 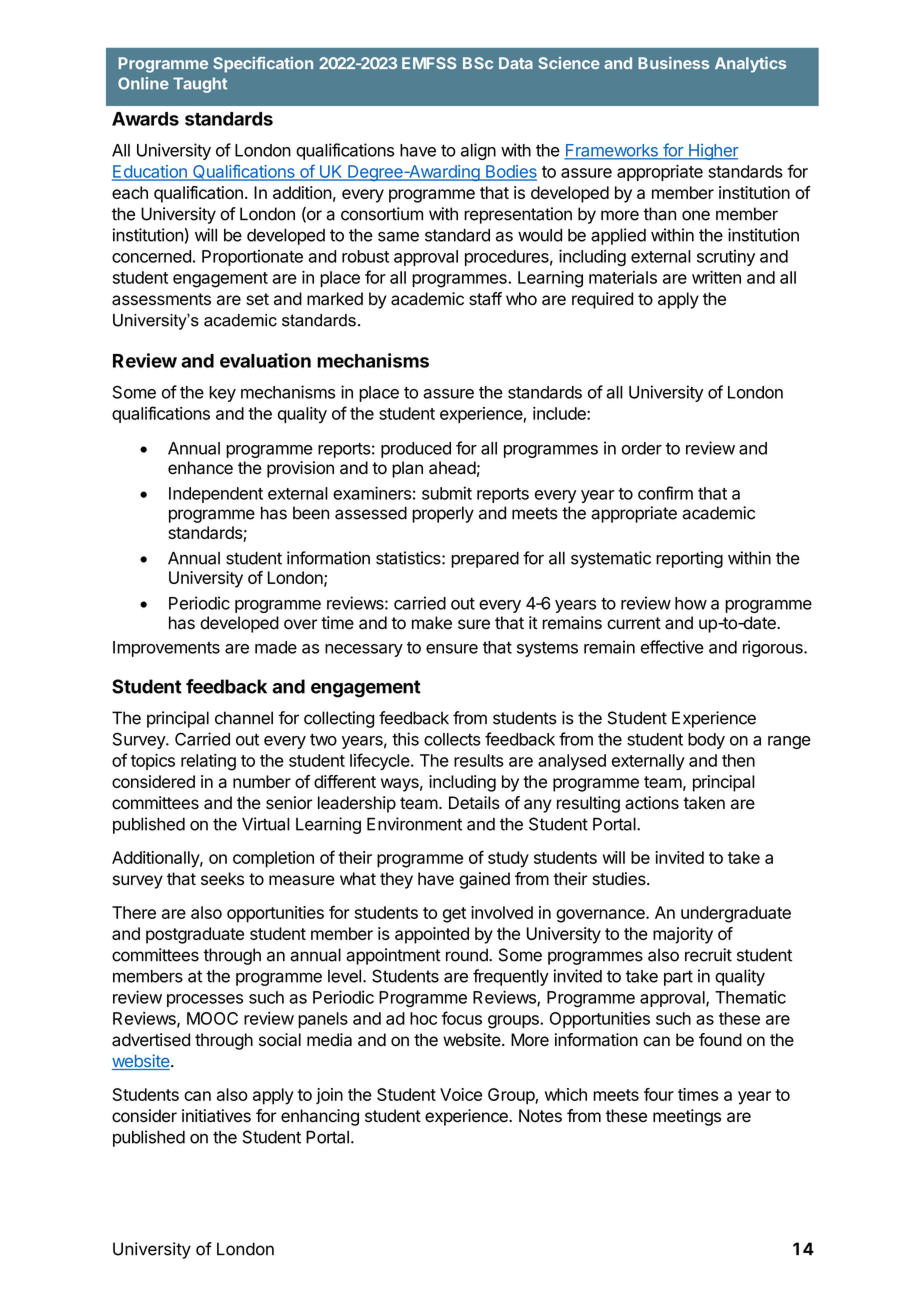 I want to click on Improvements, so click(x=166, y=649).
